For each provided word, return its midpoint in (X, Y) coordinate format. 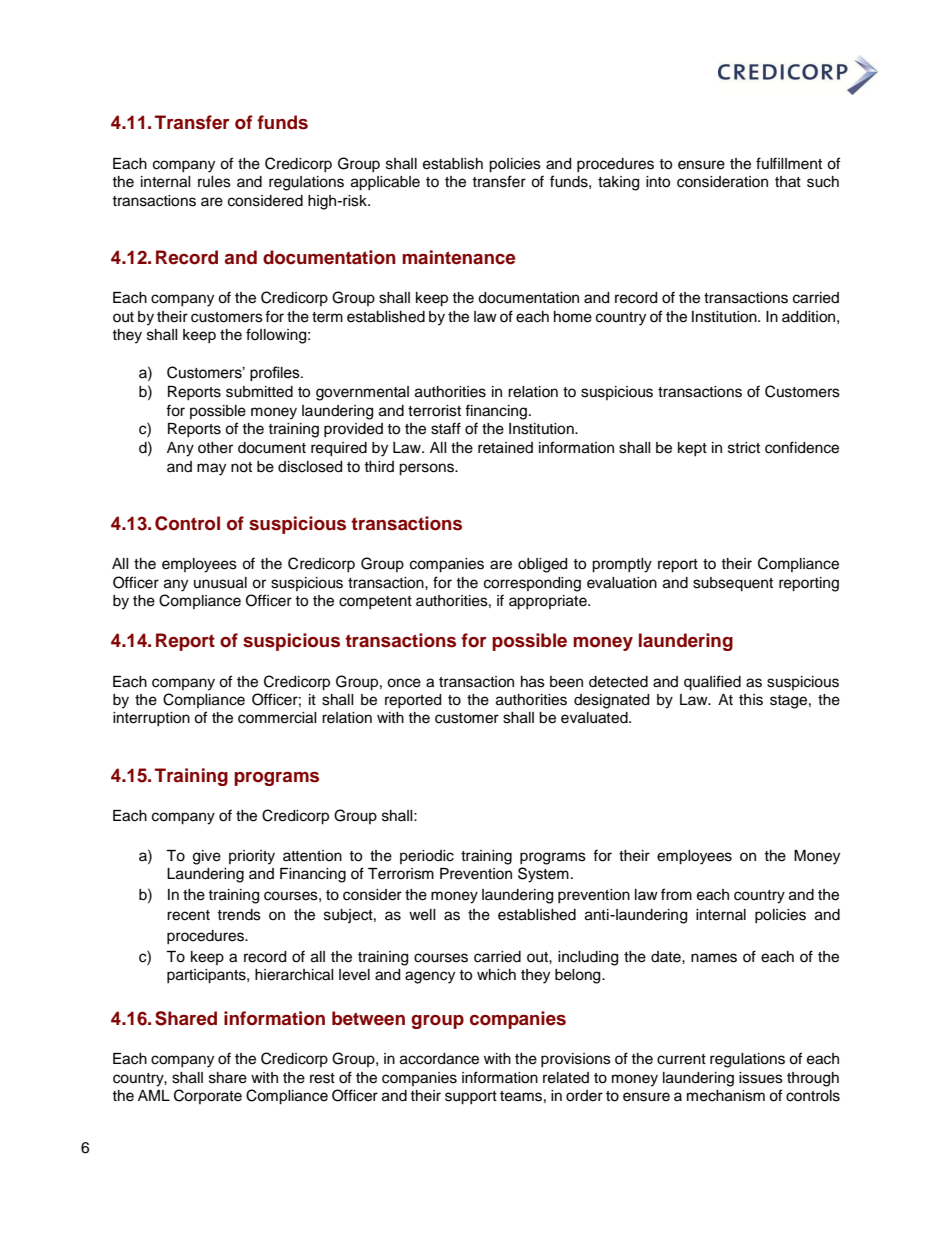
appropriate (549, 602)
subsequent (733, 584)
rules (214, 182)
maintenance (458, 257)
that (788, 182)
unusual (220, 583)
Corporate (208, 1096)
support (471, 1098)
